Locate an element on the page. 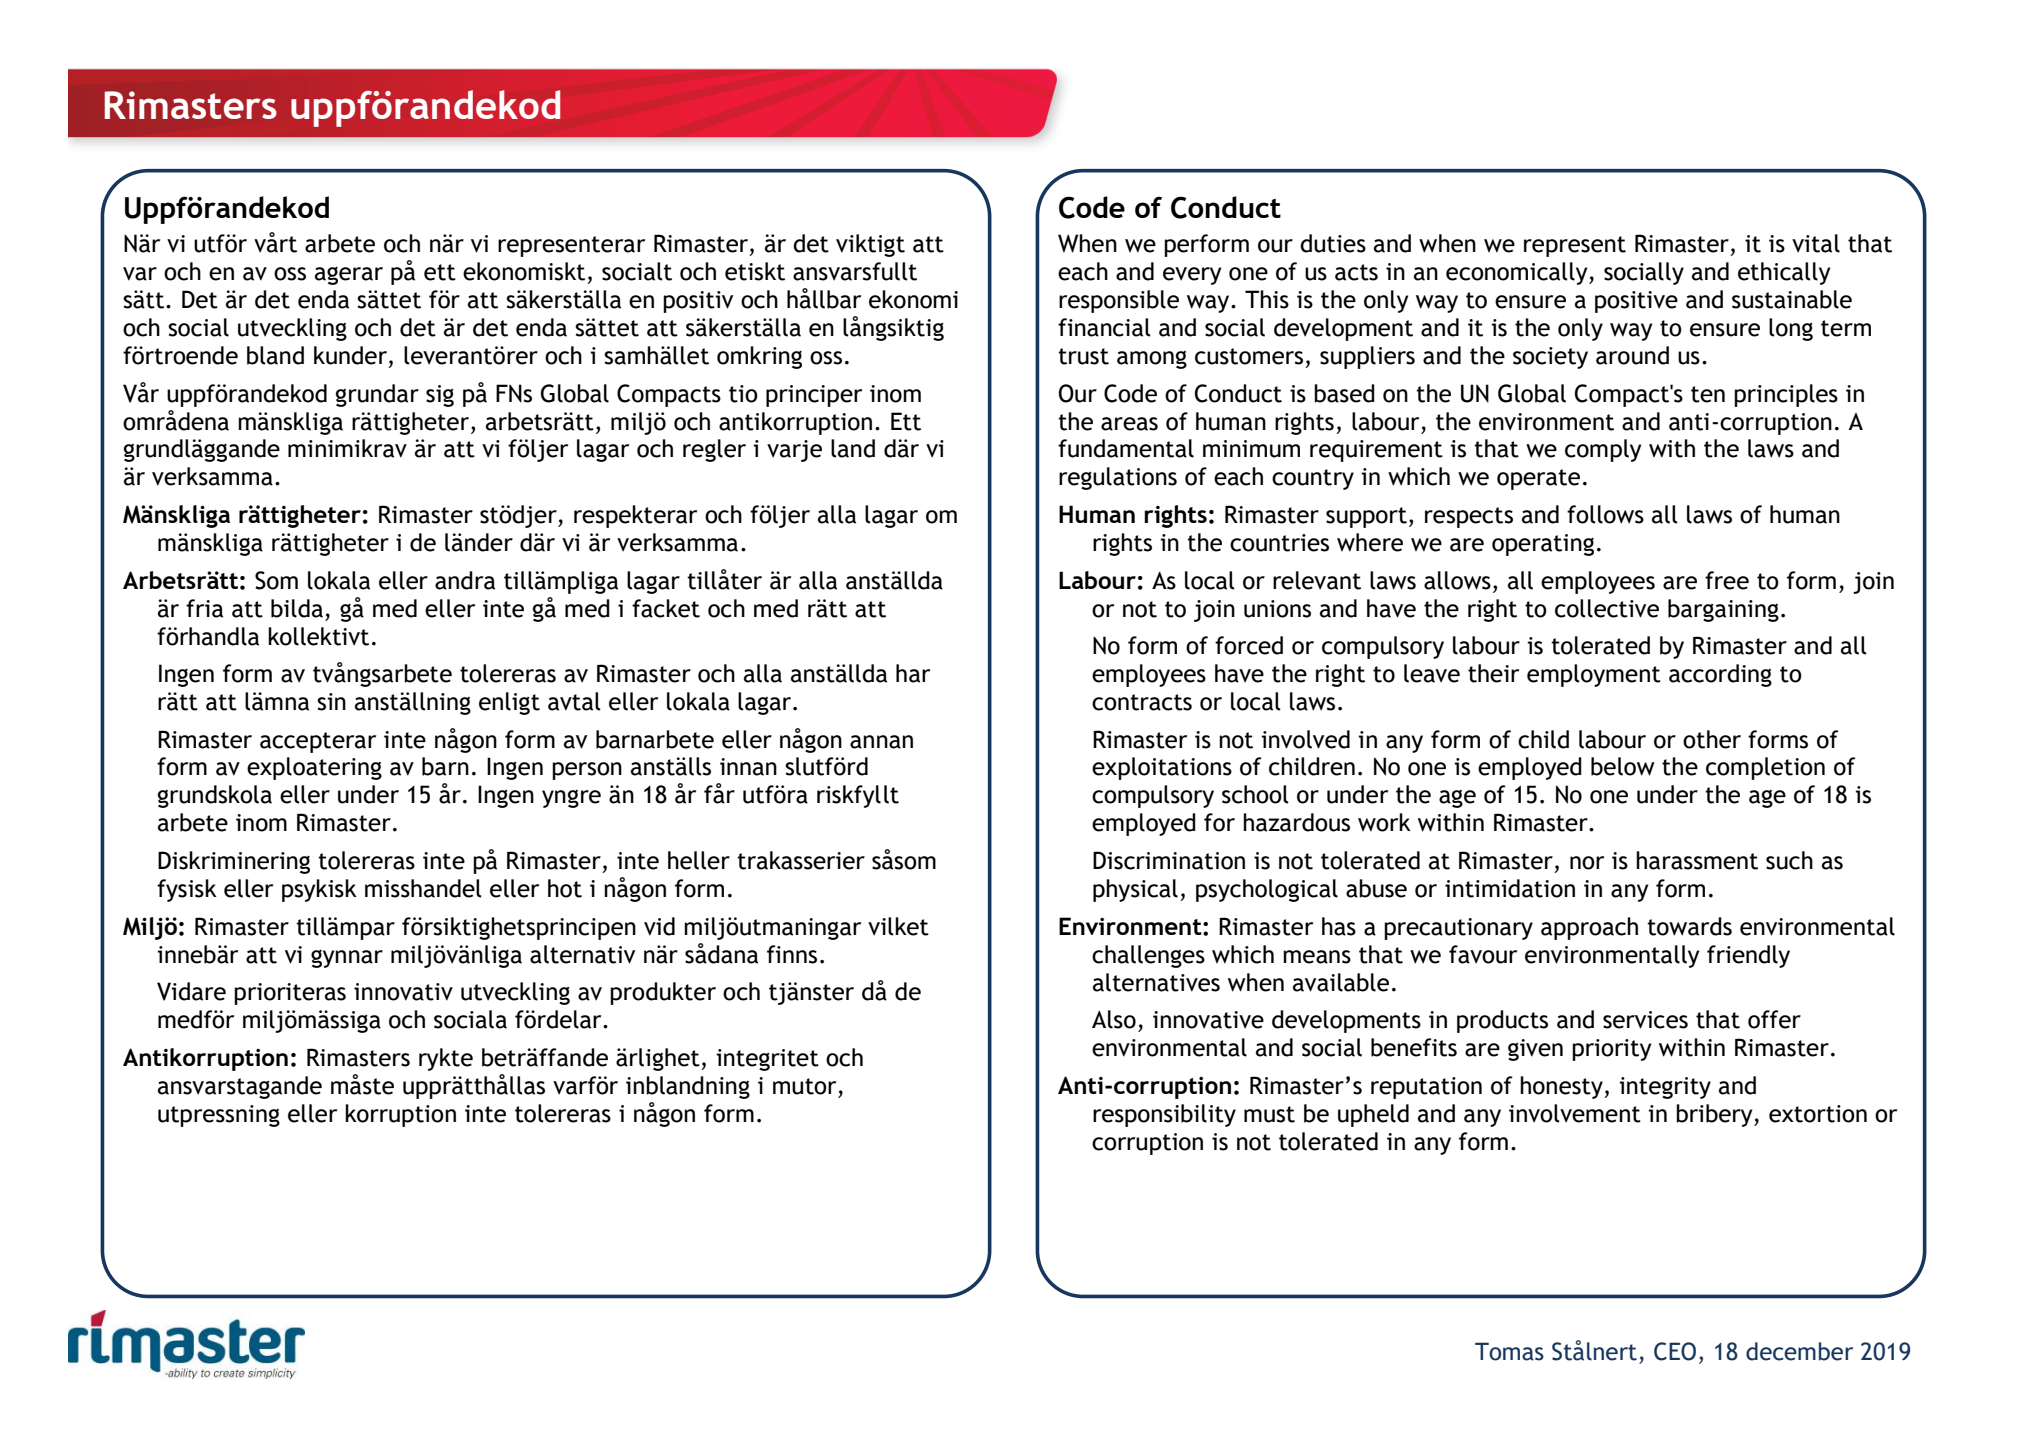 This image has width=2027, height=1433. responsible is located at coordinates (1119, 301).
